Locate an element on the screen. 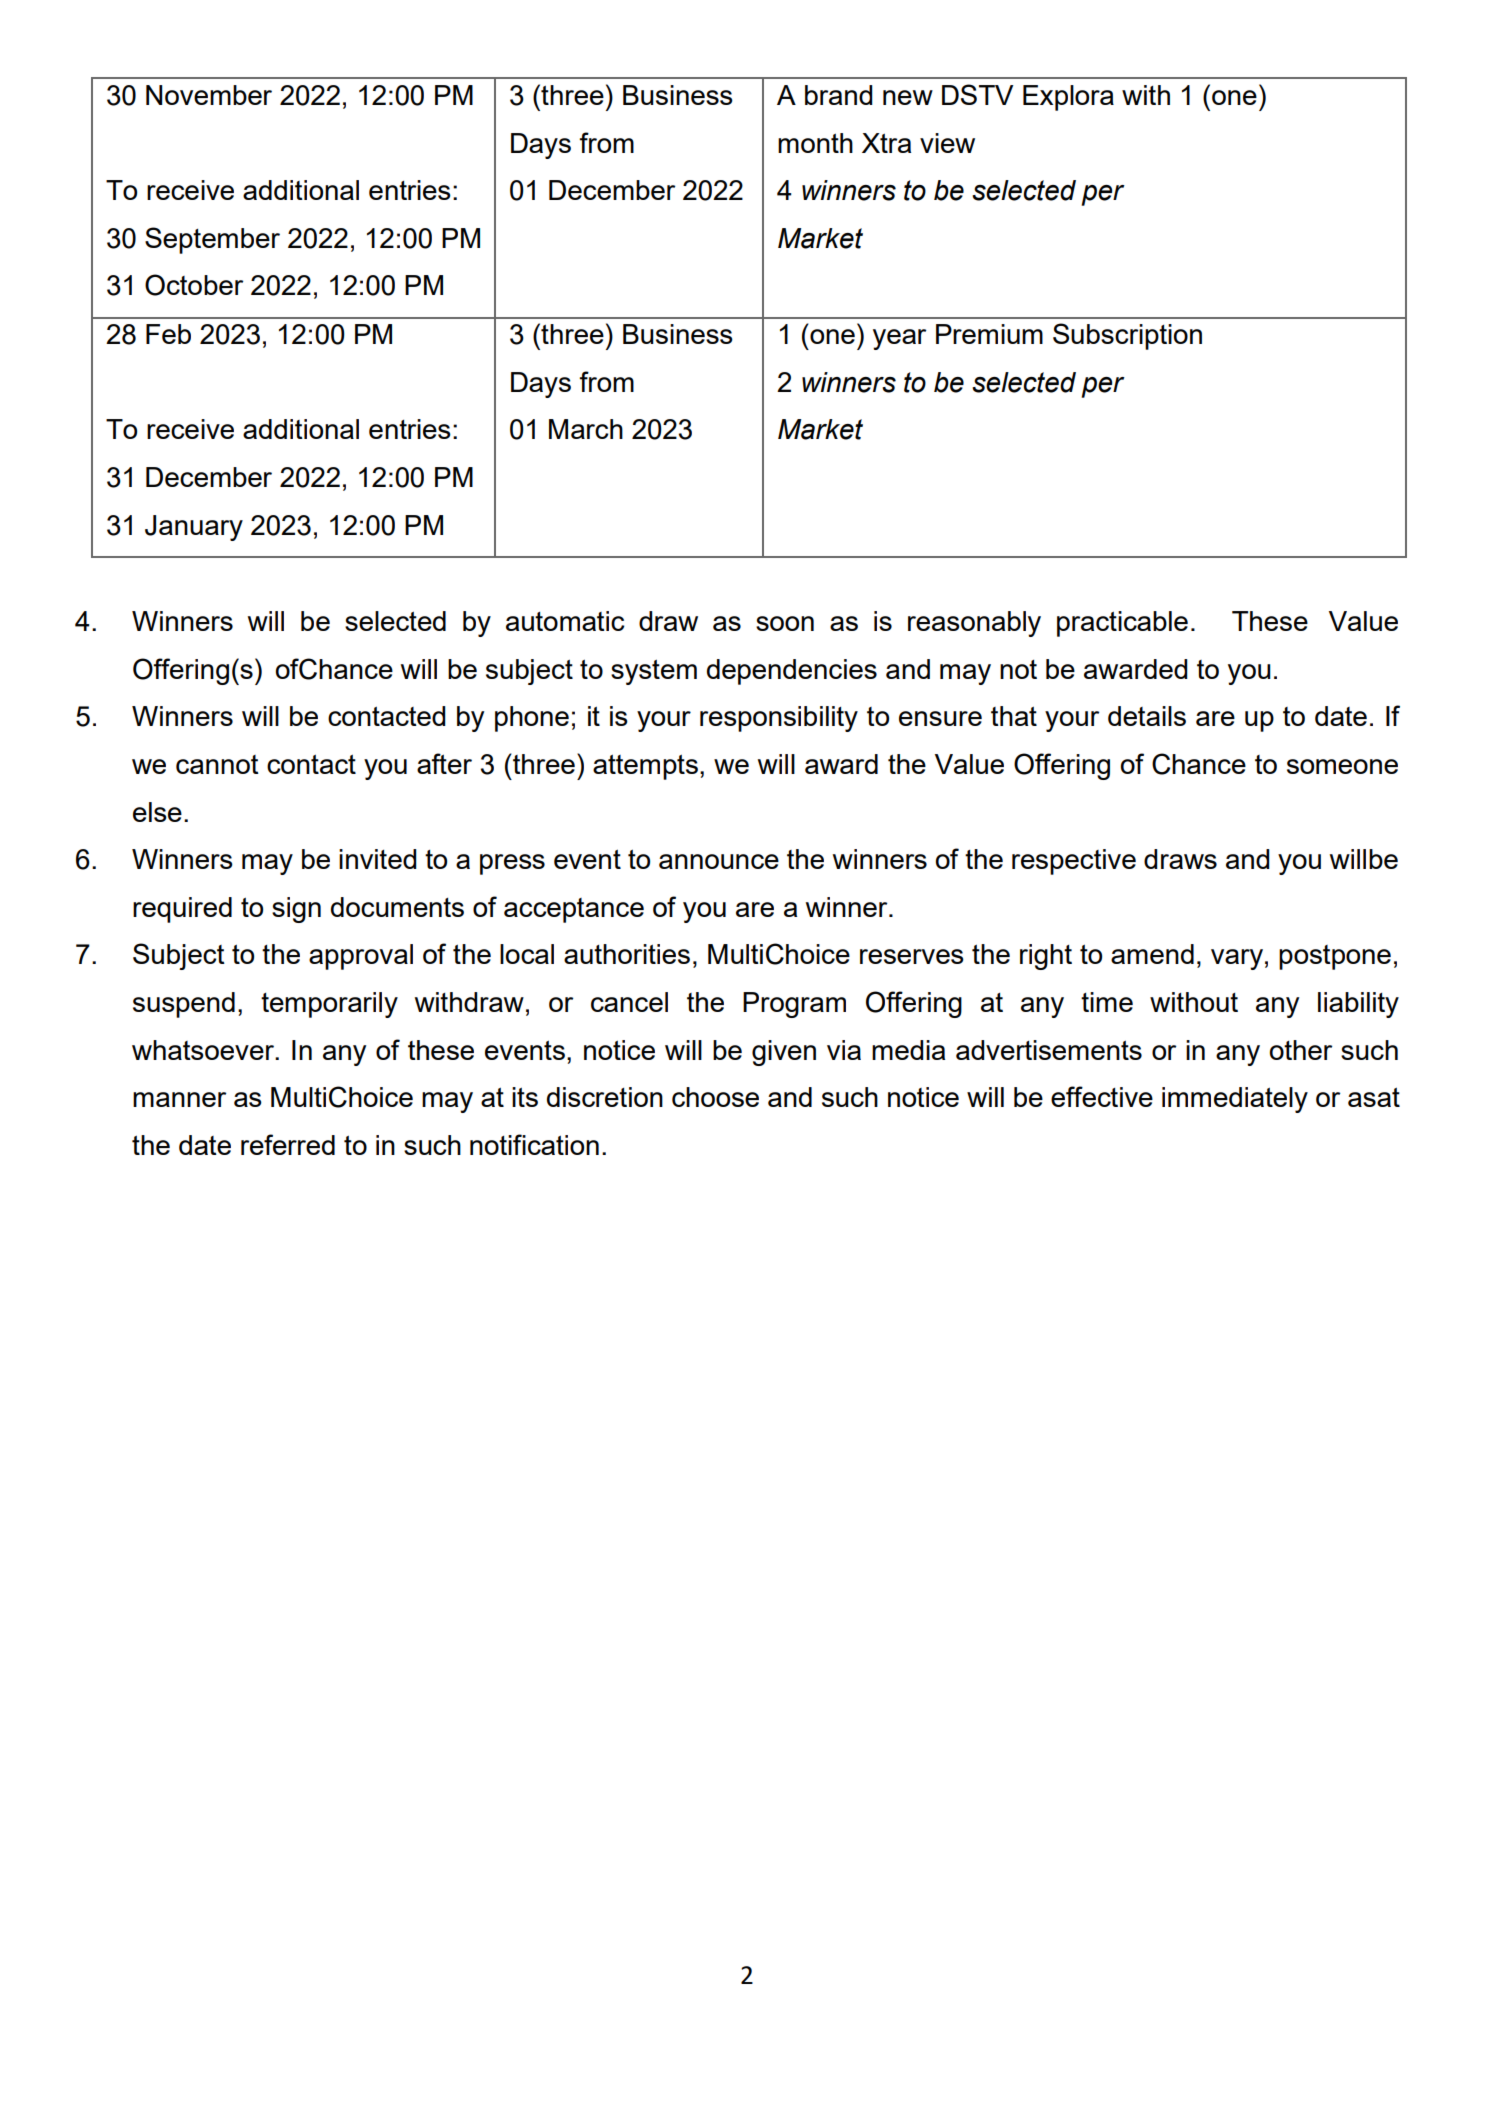  November is located at coordinates (209, 95).
